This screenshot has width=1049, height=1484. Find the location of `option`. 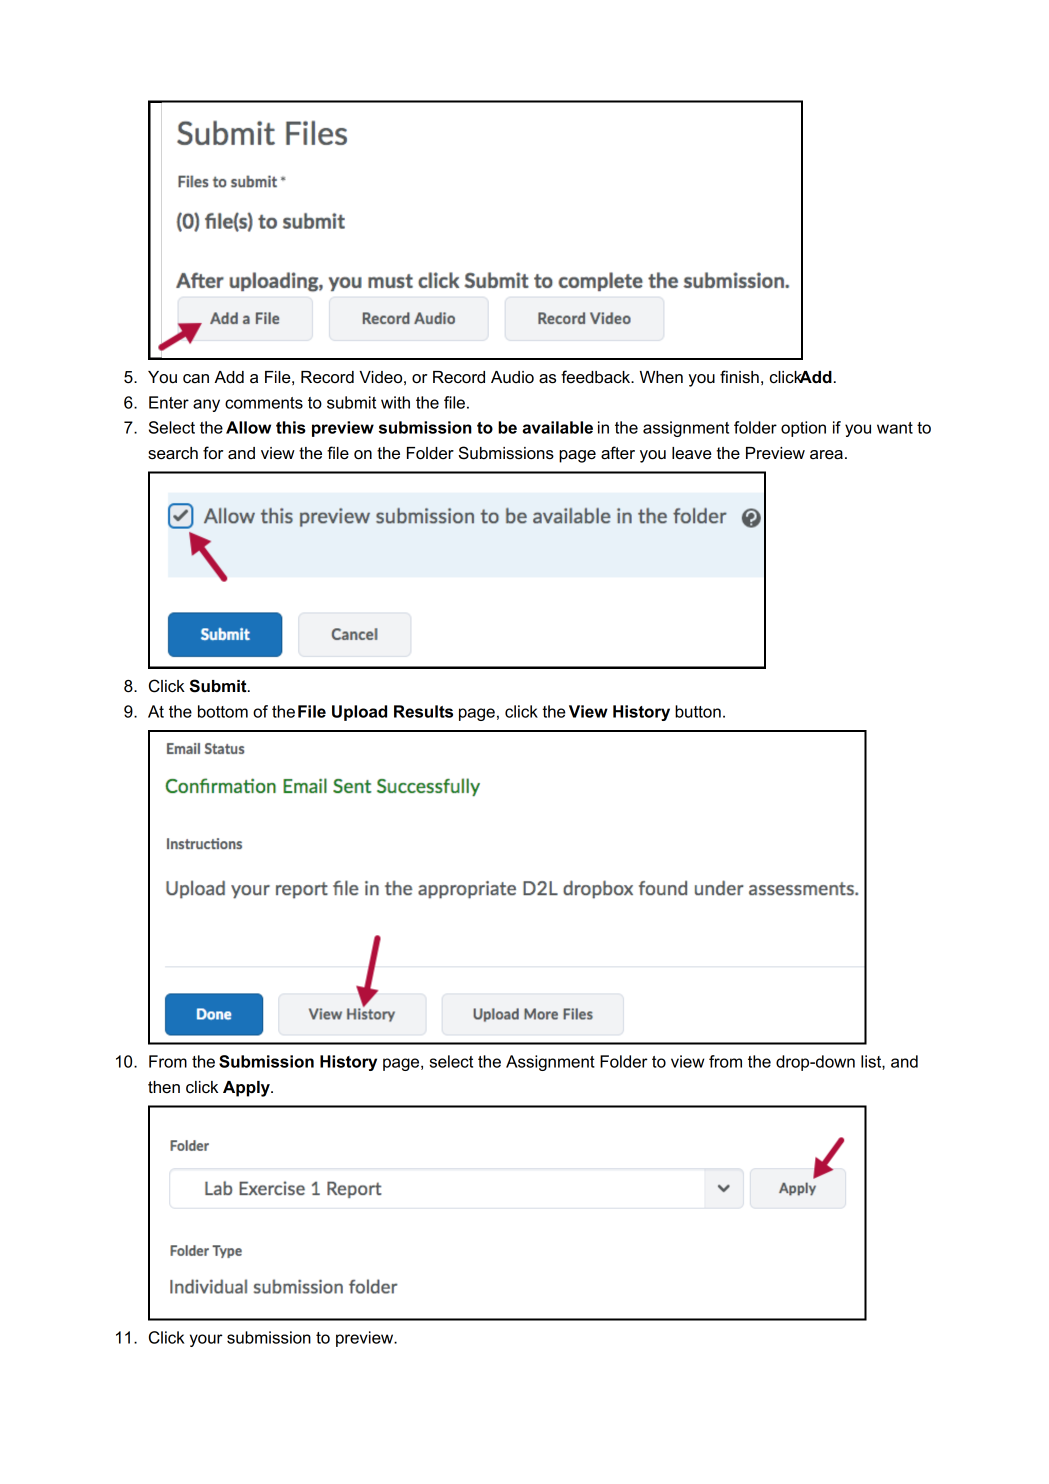

option is located at coordinates (803, 429).
